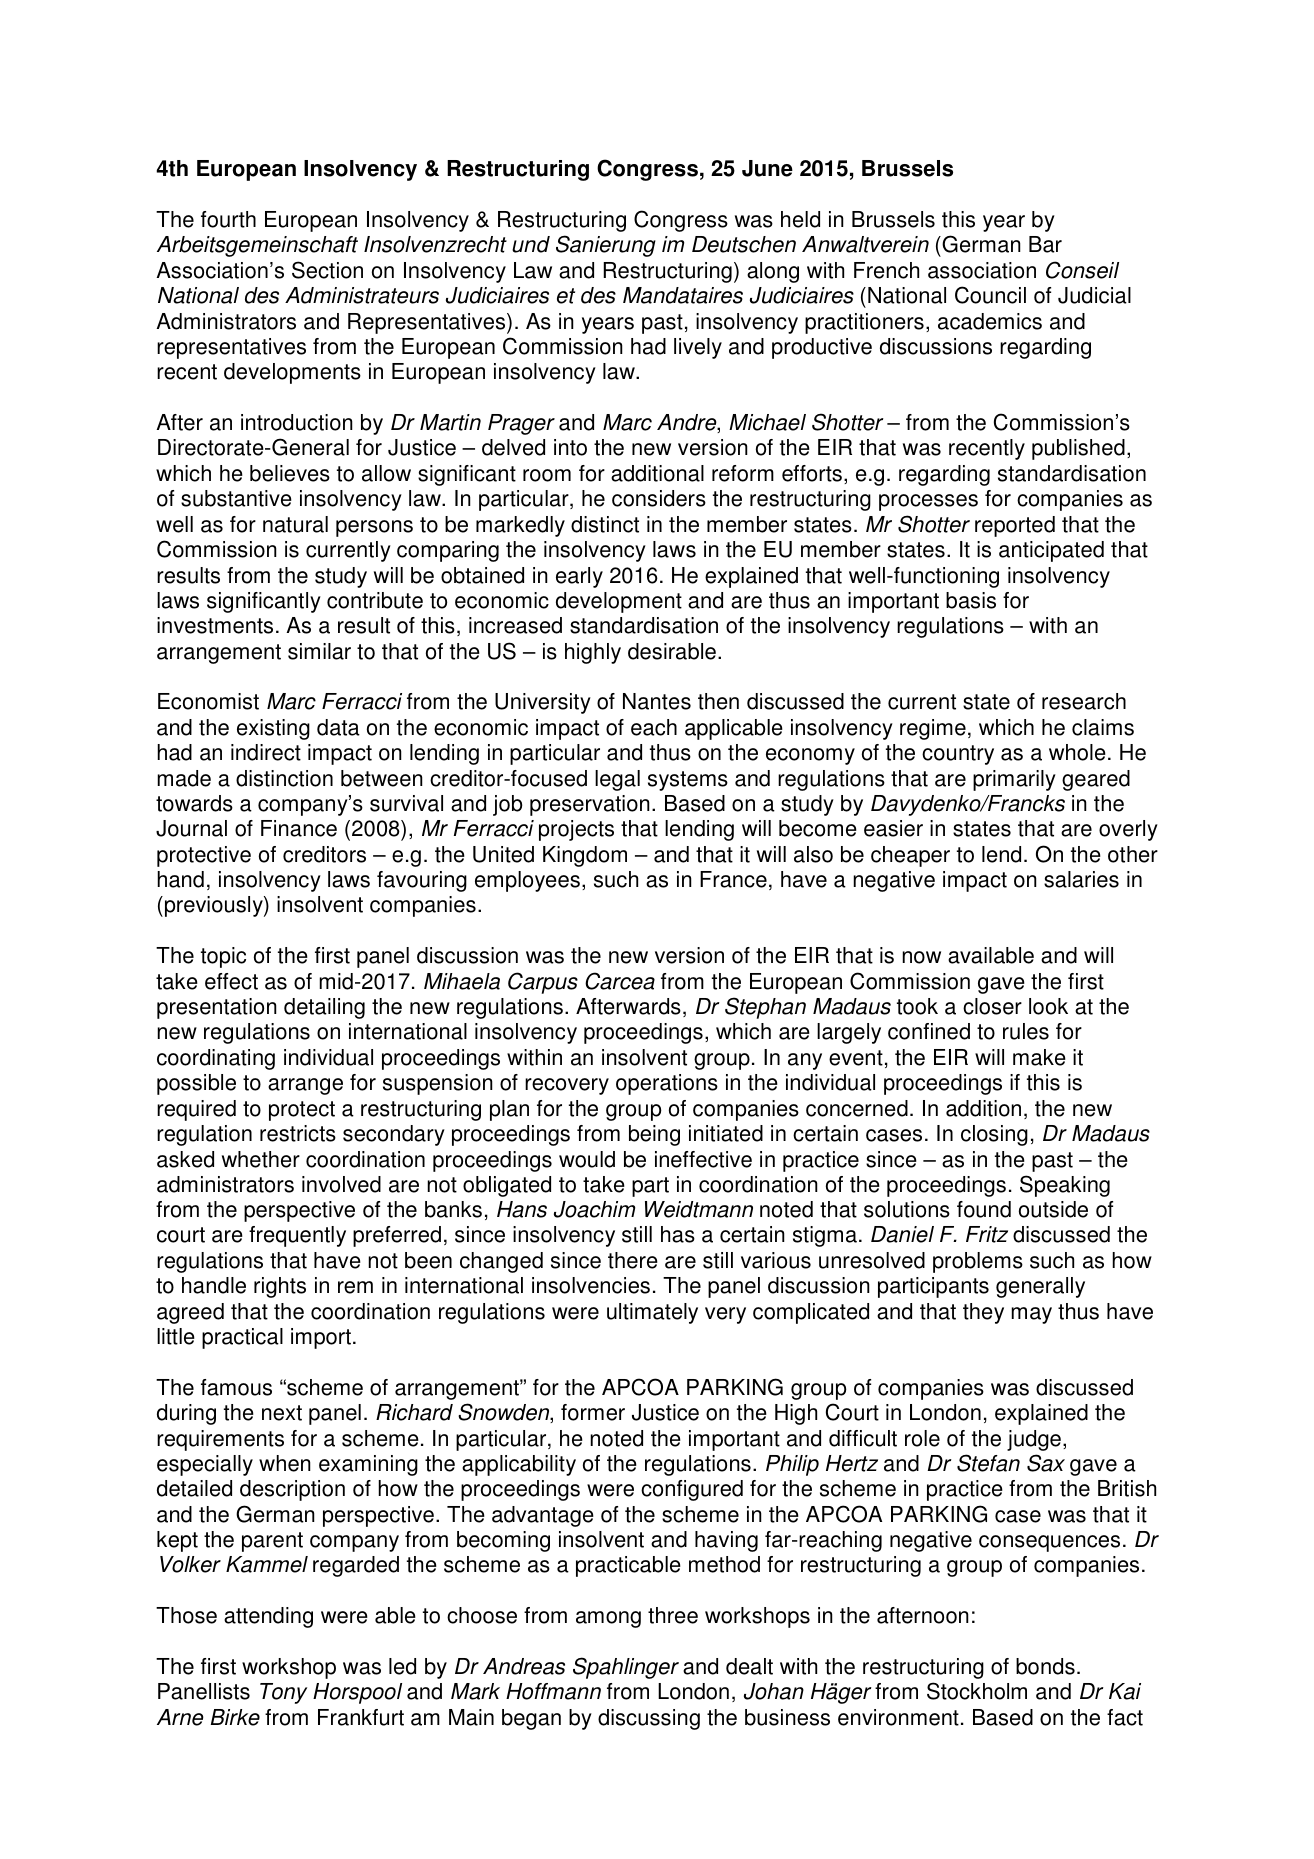 Image resolution: width=1314 pixels, height=1859 pixels. I want to click on research, so click(1084, 701).
